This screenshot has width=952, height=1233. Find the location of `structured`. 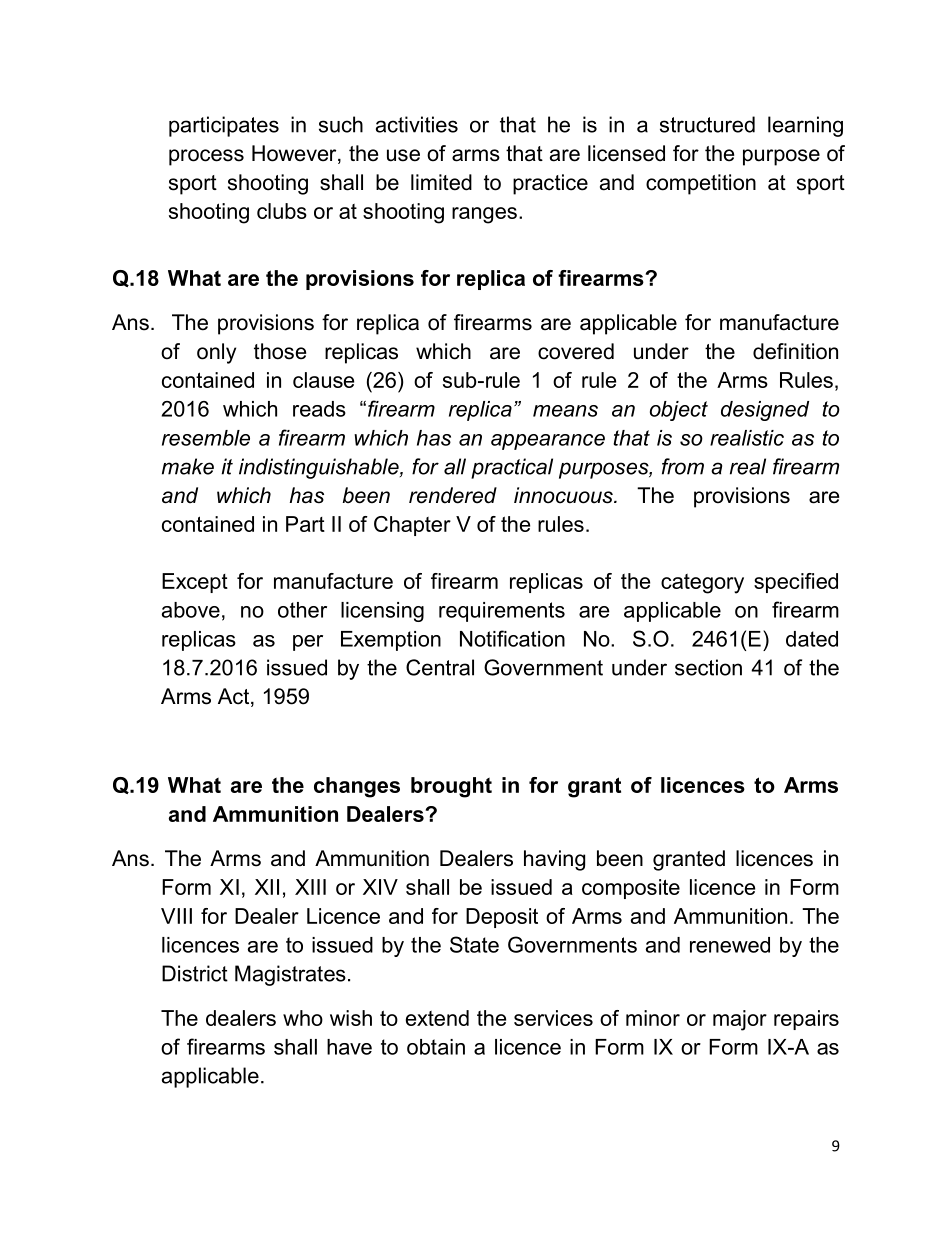

structured is located at coordinates (707, 124).
